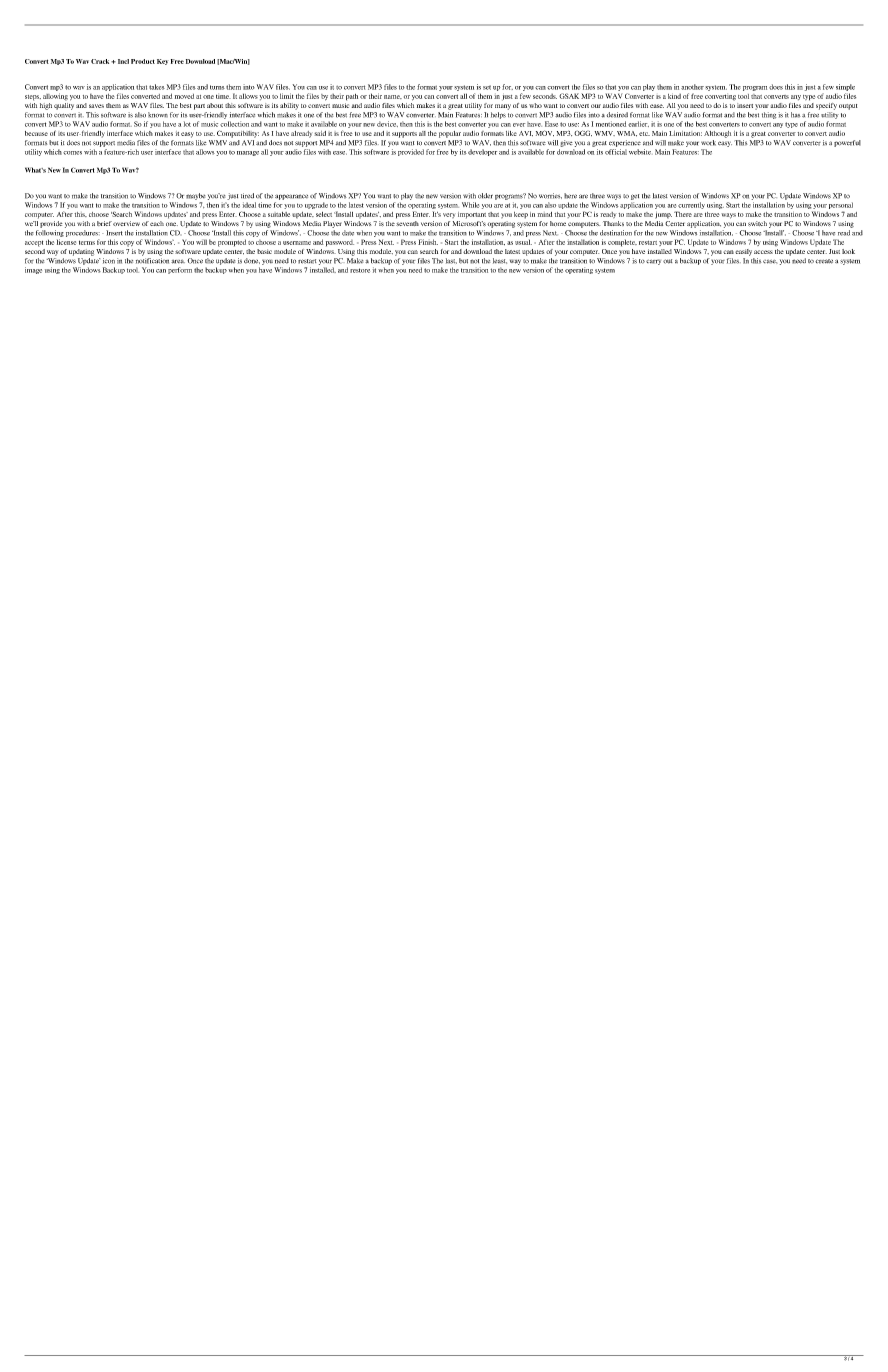 The width and height of the document is (888, 1372). Describe the element at coordinates (152, 261) in the document. I see `notification` at that location.
